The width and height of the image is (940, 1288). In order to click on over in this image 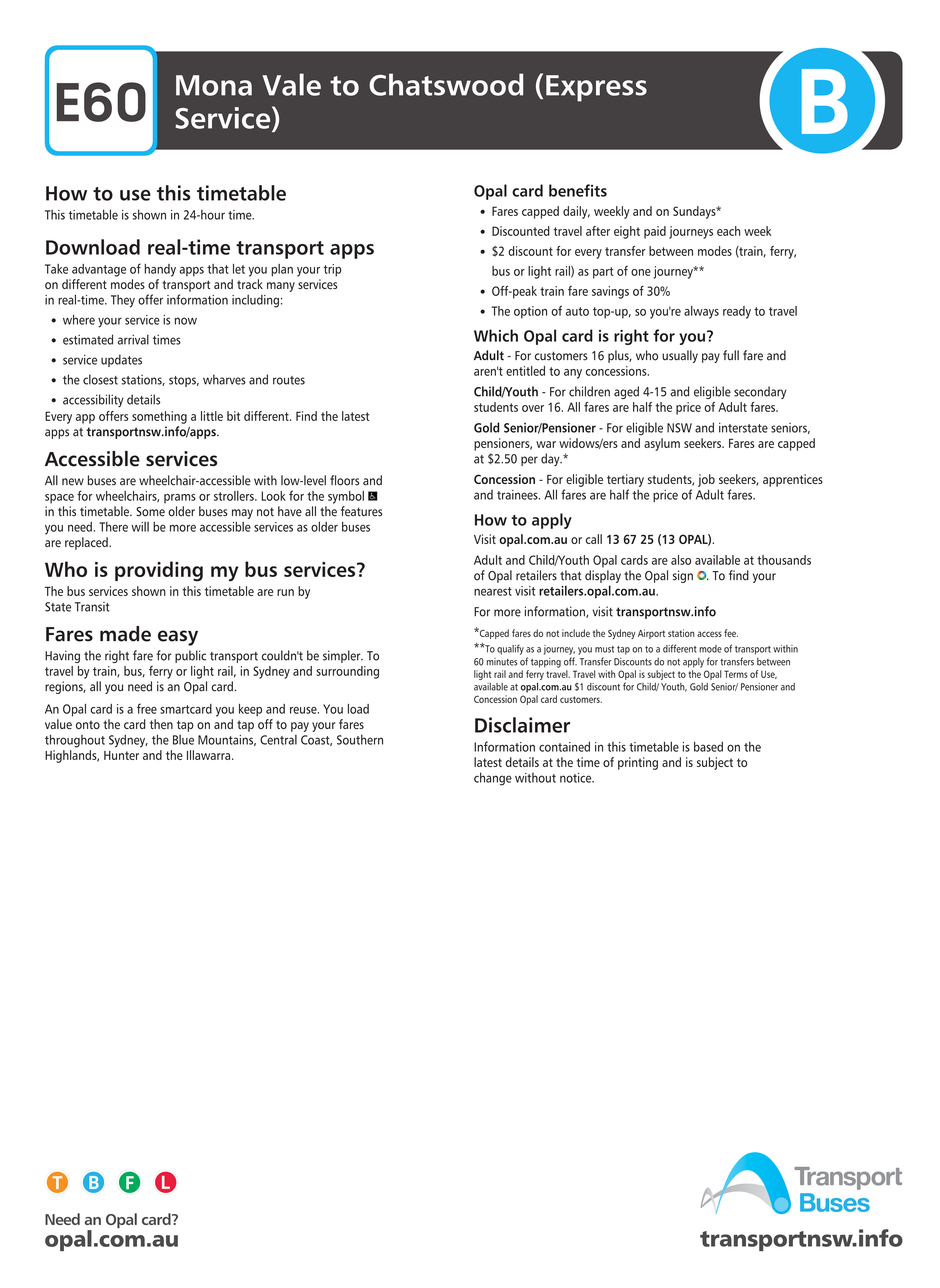, I will do `click(533, 408)`.
